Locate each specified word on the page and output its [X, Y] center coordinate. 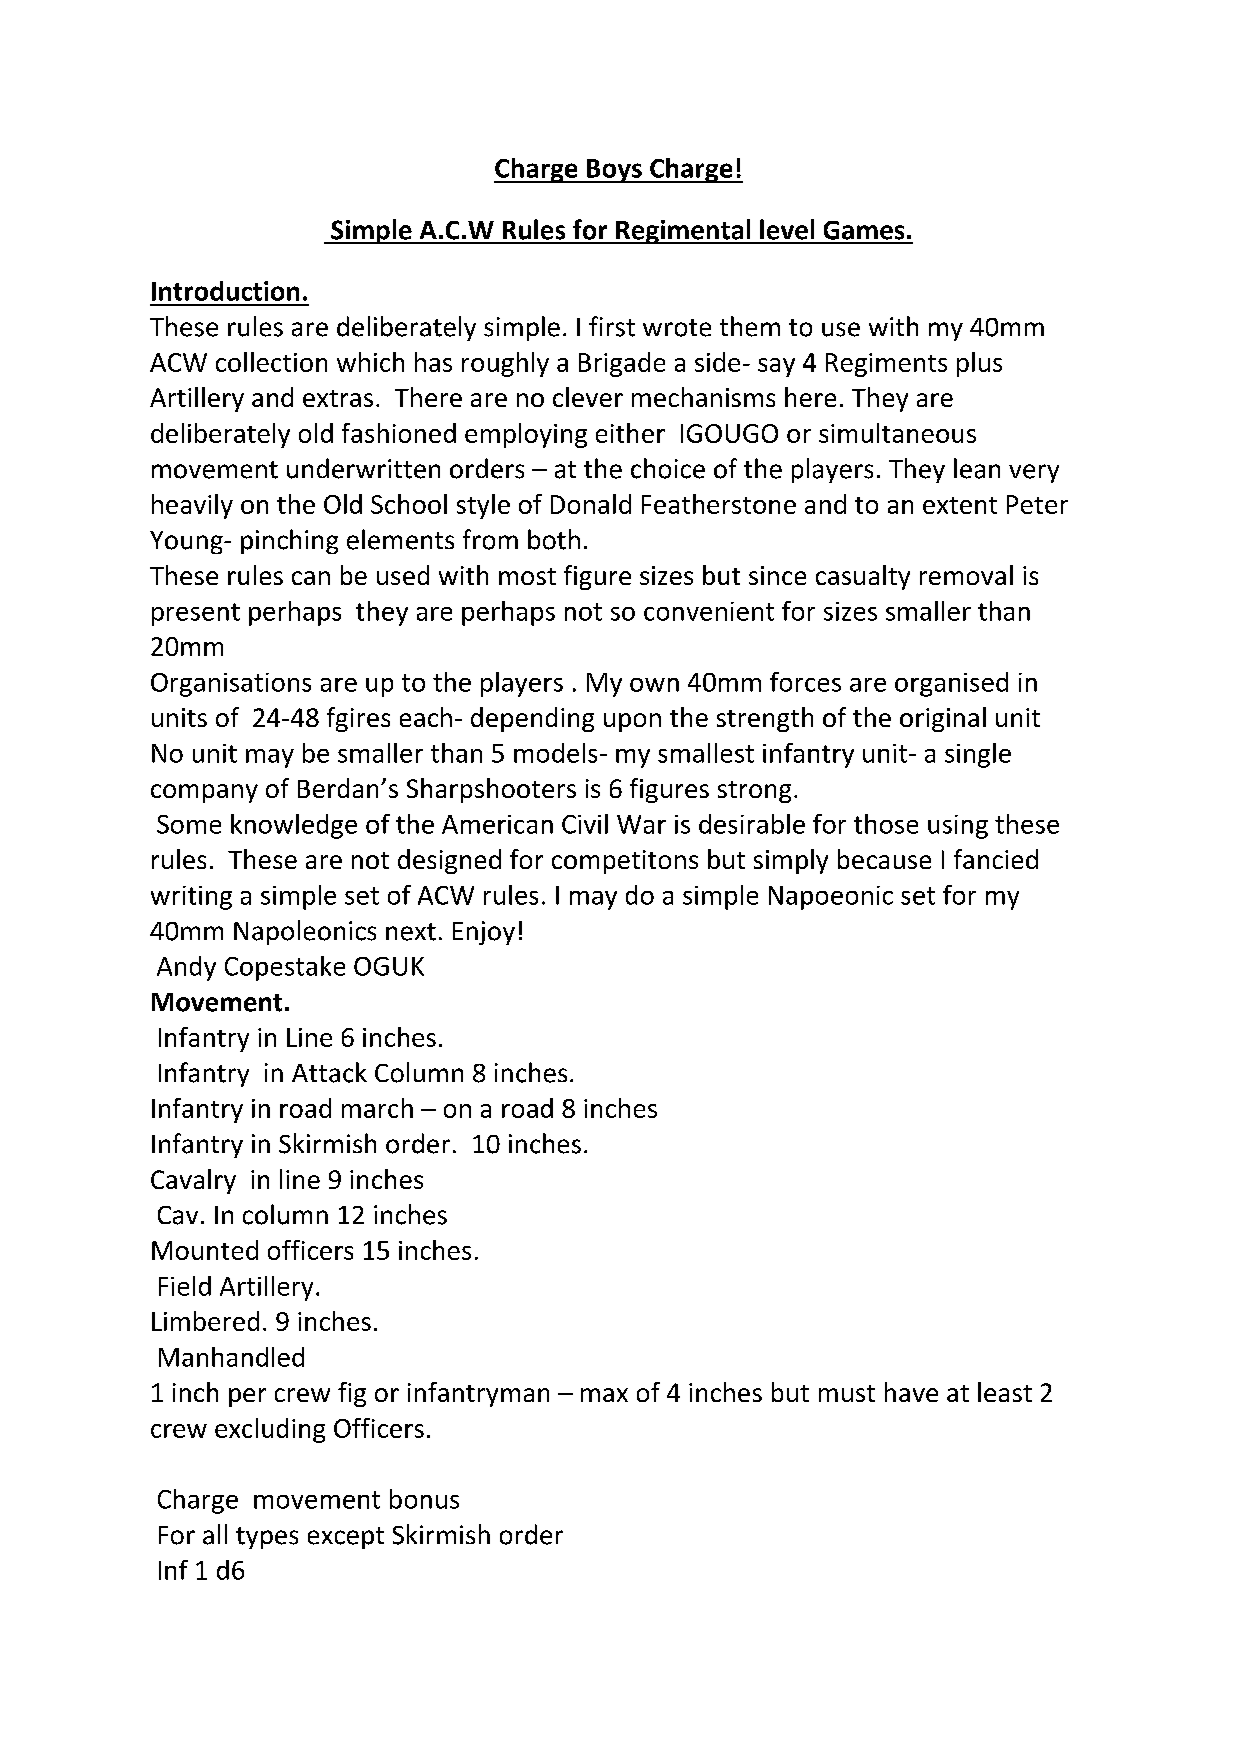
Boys [614, 171]
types [267, 1538]
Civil [585, 824]
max [604, 1395]
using [958, 827]
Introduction [225, 291]
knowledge [294, 826]
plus [979, 364]
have [911, 1392]
